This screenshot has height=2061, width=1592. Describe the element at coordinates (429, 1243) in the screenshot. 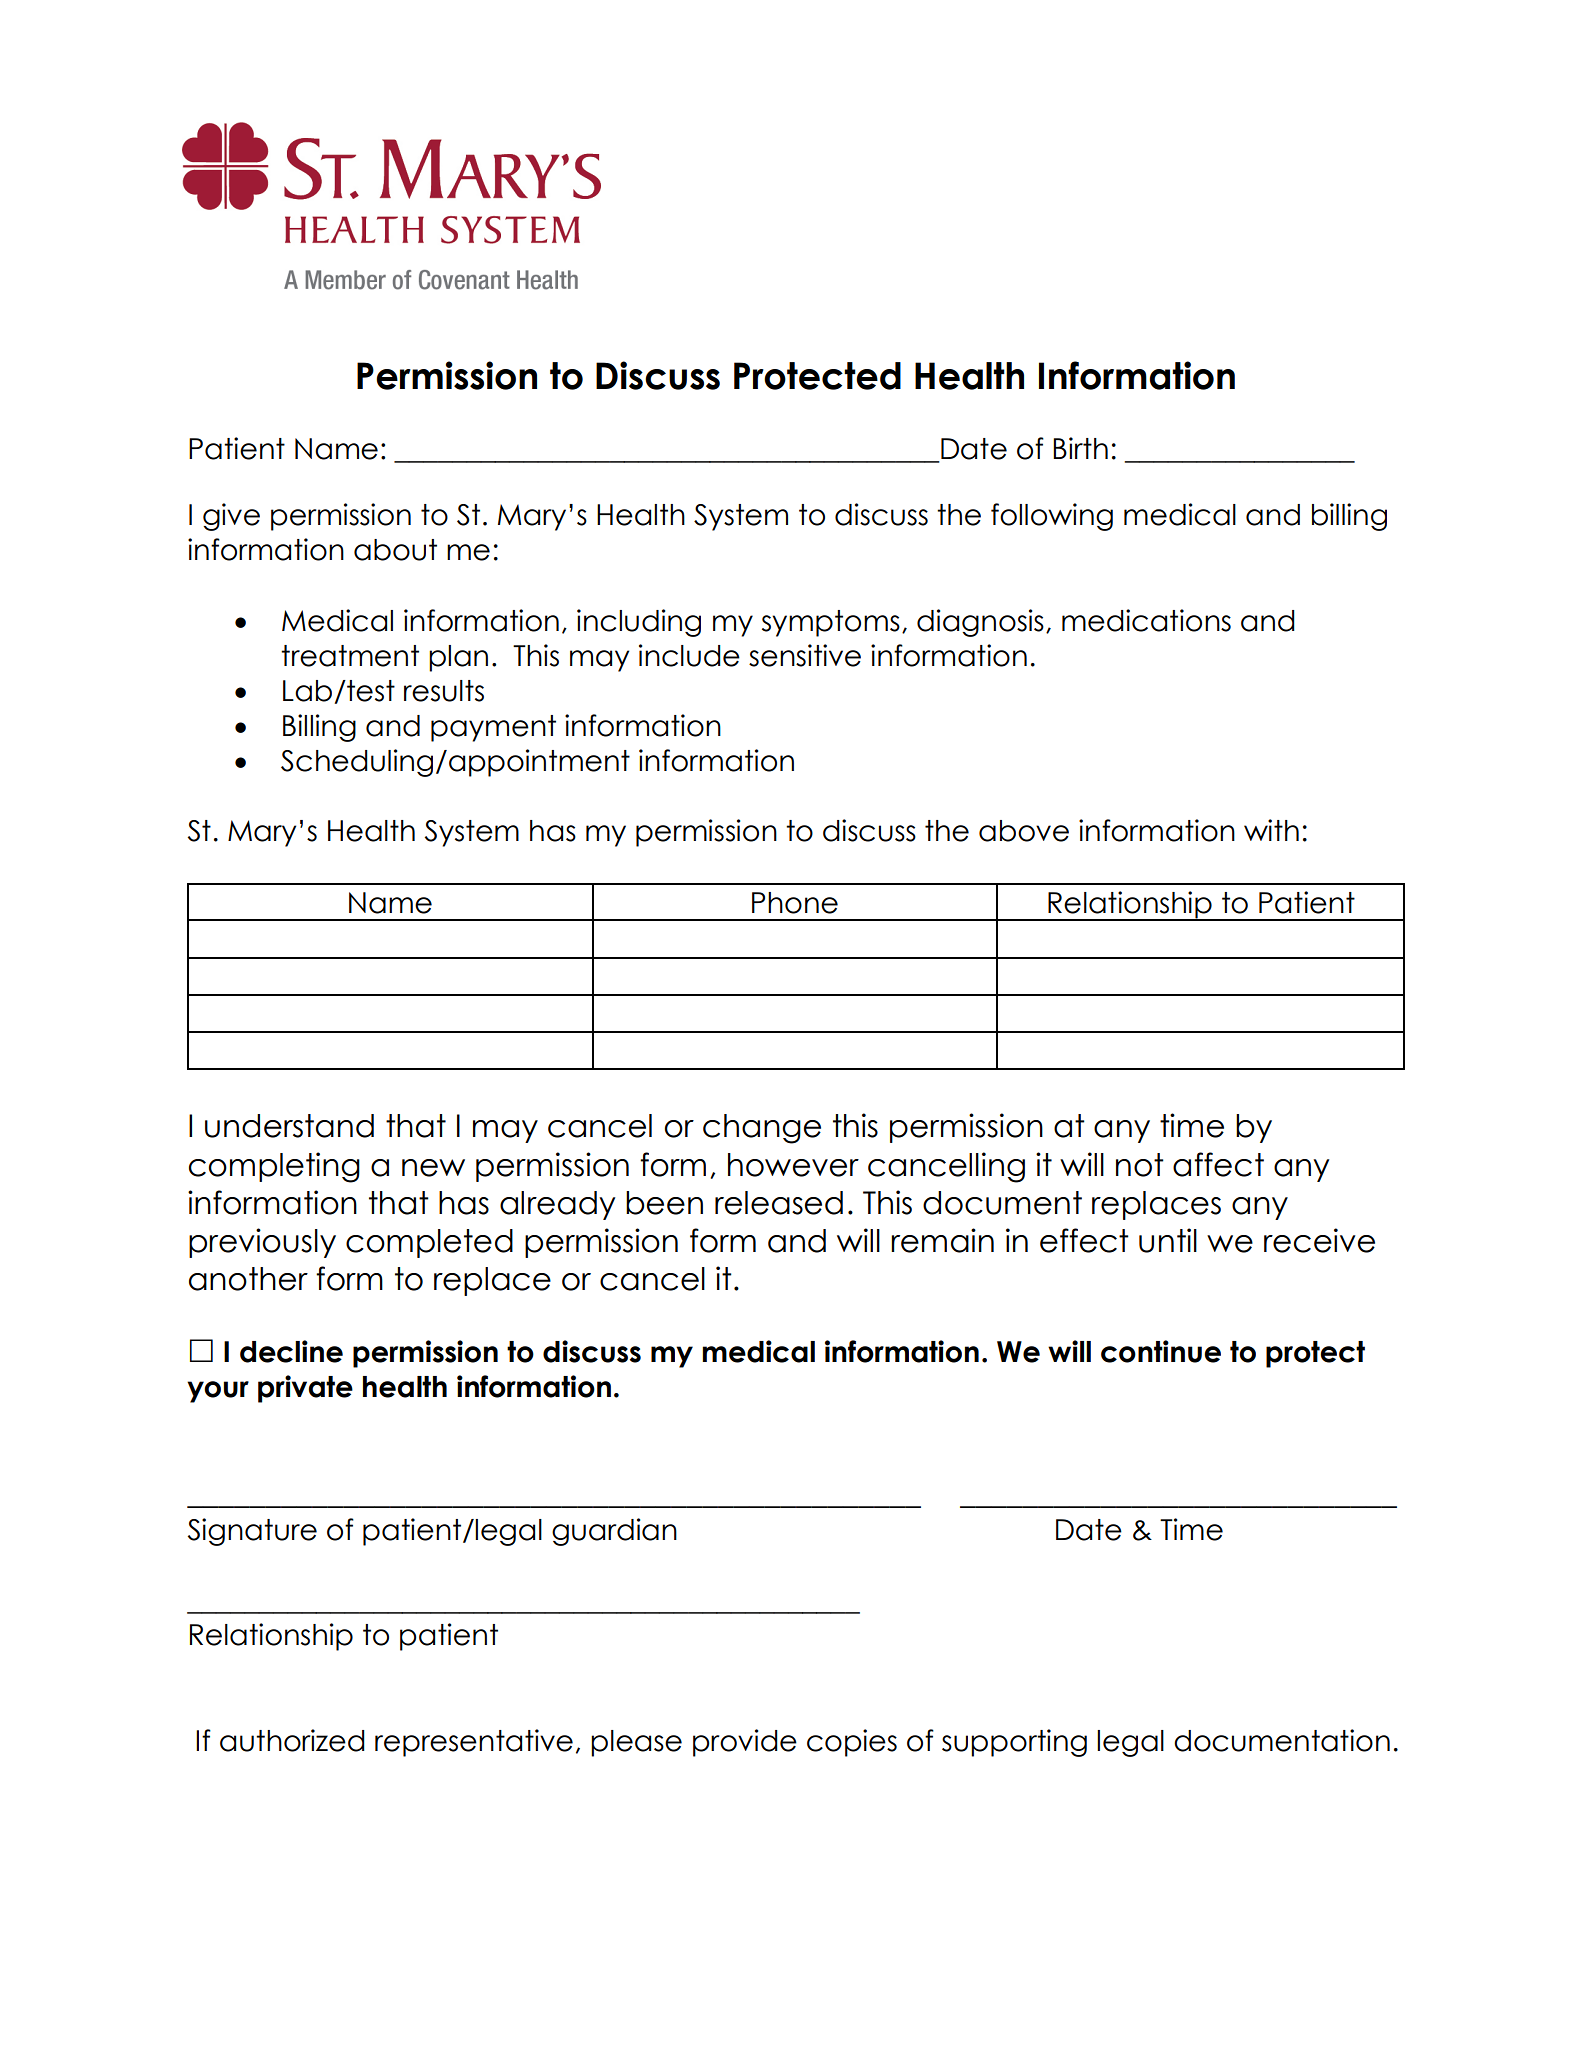

I see `completed` at that location.
